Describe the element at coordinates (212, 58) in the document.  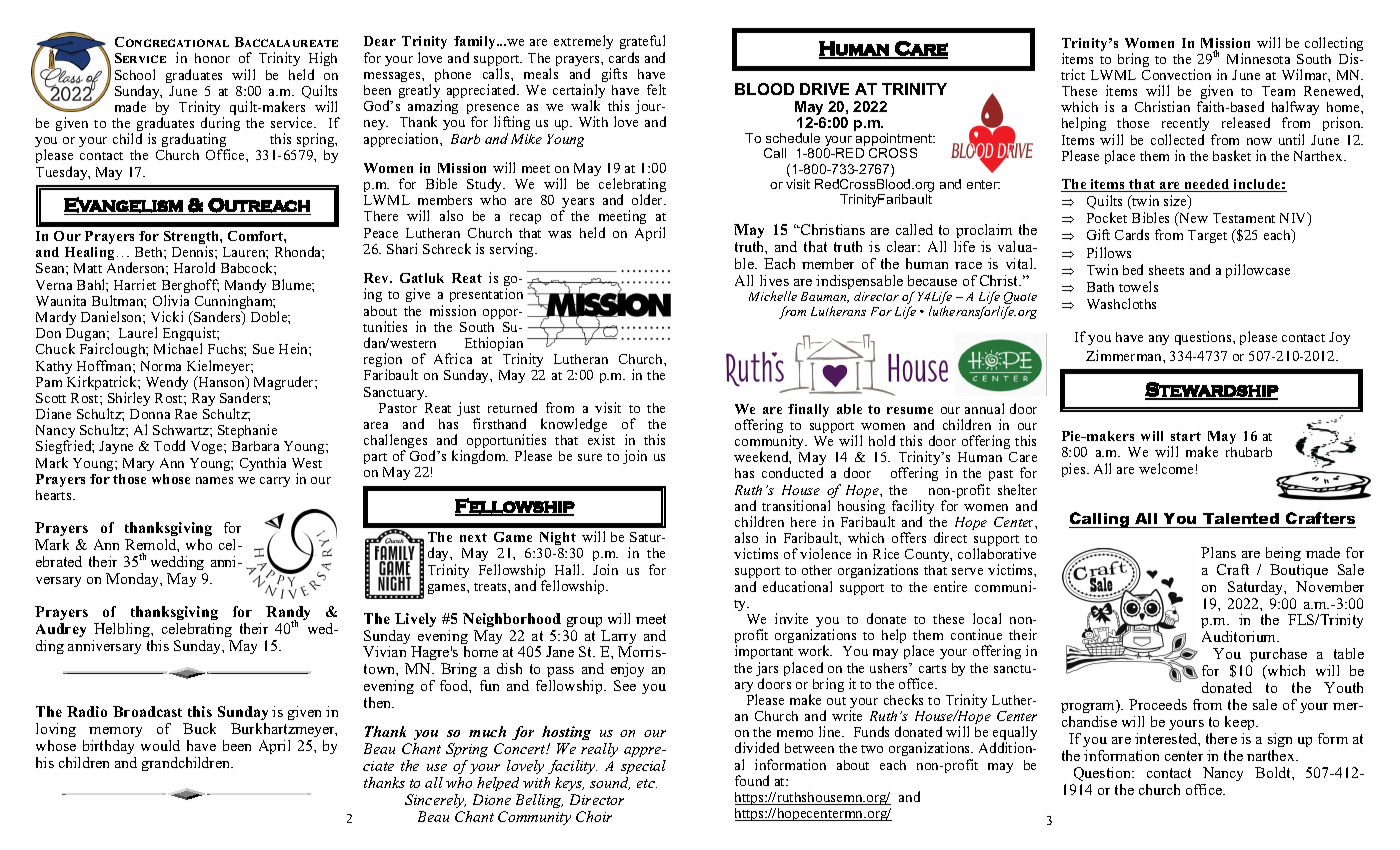
I see `honor` at that location.
